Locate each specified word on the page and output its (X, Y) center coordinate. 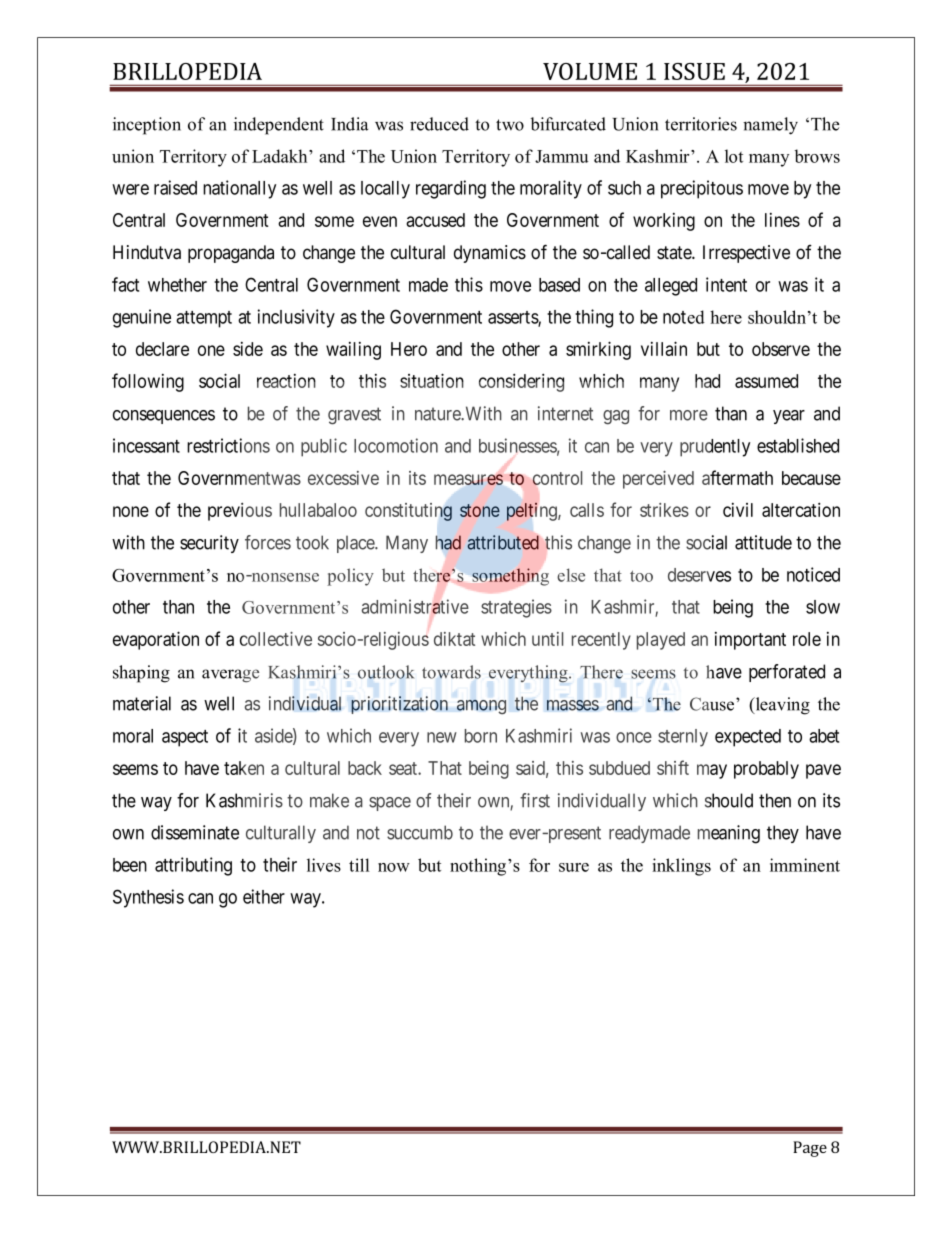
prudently (715, 448)
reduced (439, 124)
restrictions (228, 445)
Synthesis (148, 898)
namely (770, 126)
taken (244, 768)
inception (147, 126)
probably (766, 770)
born (481, 736)
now (394, 867)
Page (810, 1149)
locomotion (396, 445)
